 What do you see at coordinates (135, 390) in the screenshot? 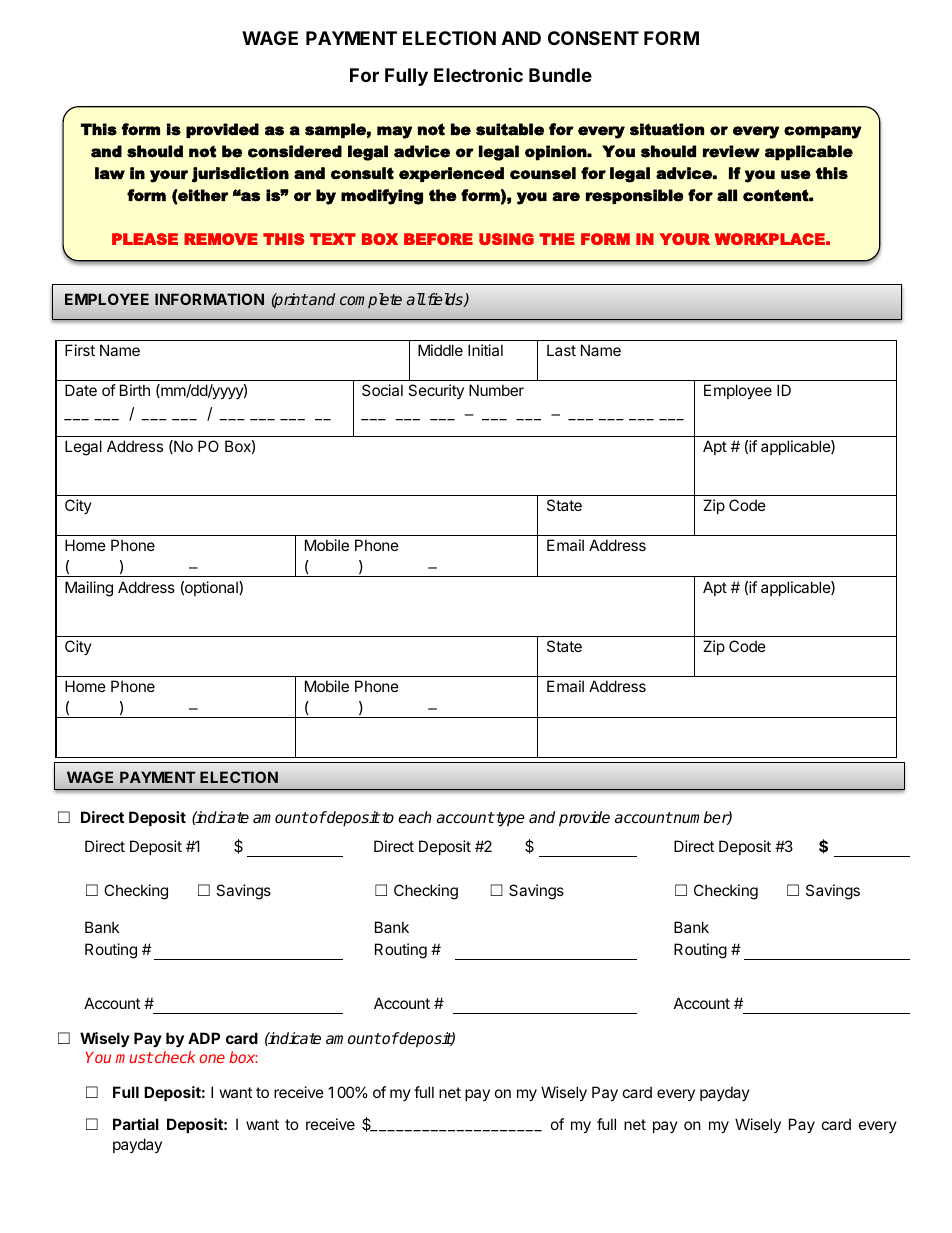
I see `Birth` at bounding box center [135, 390].
